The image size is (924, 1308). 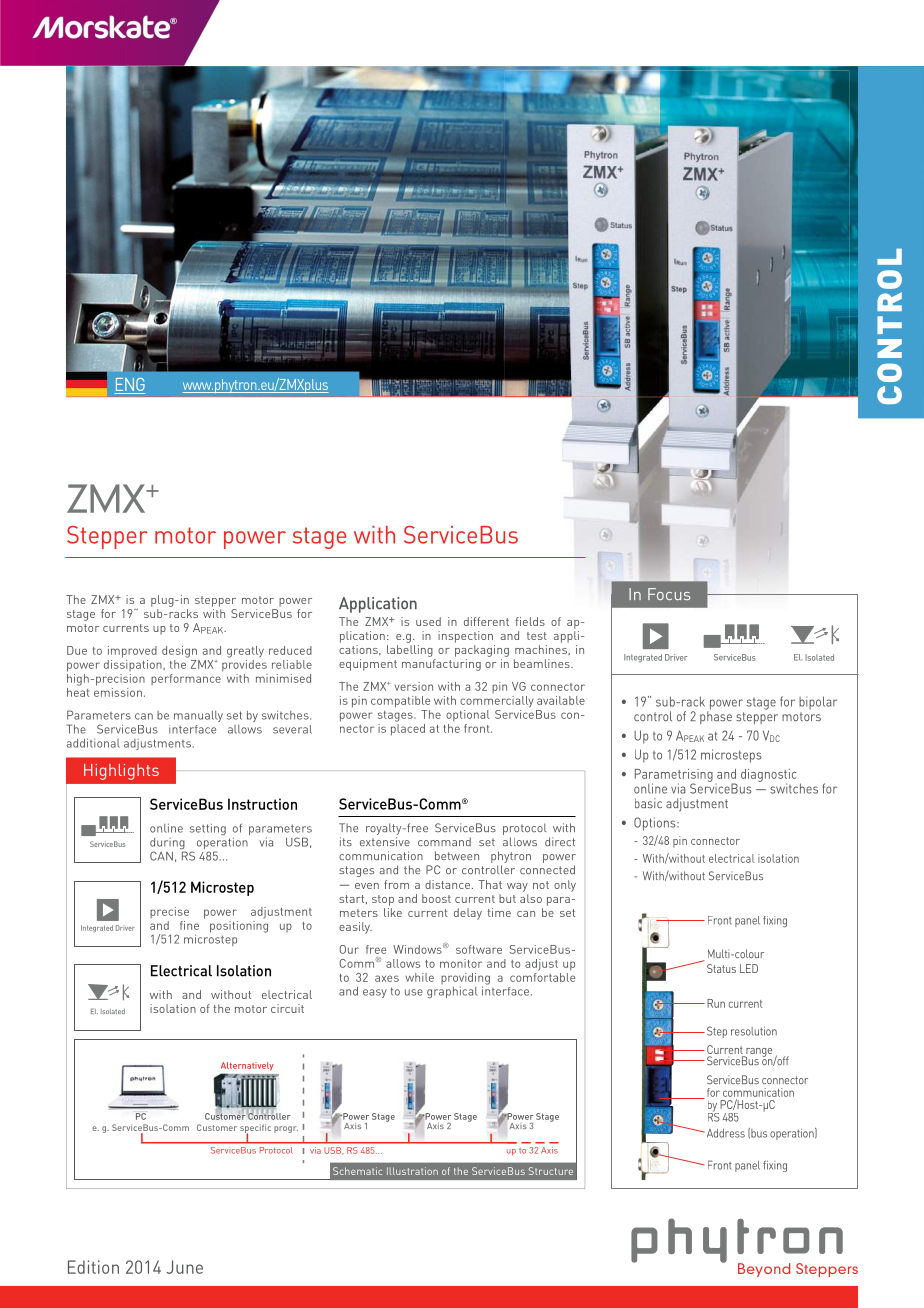 I want to click on between, so click(x=457, y=856).
